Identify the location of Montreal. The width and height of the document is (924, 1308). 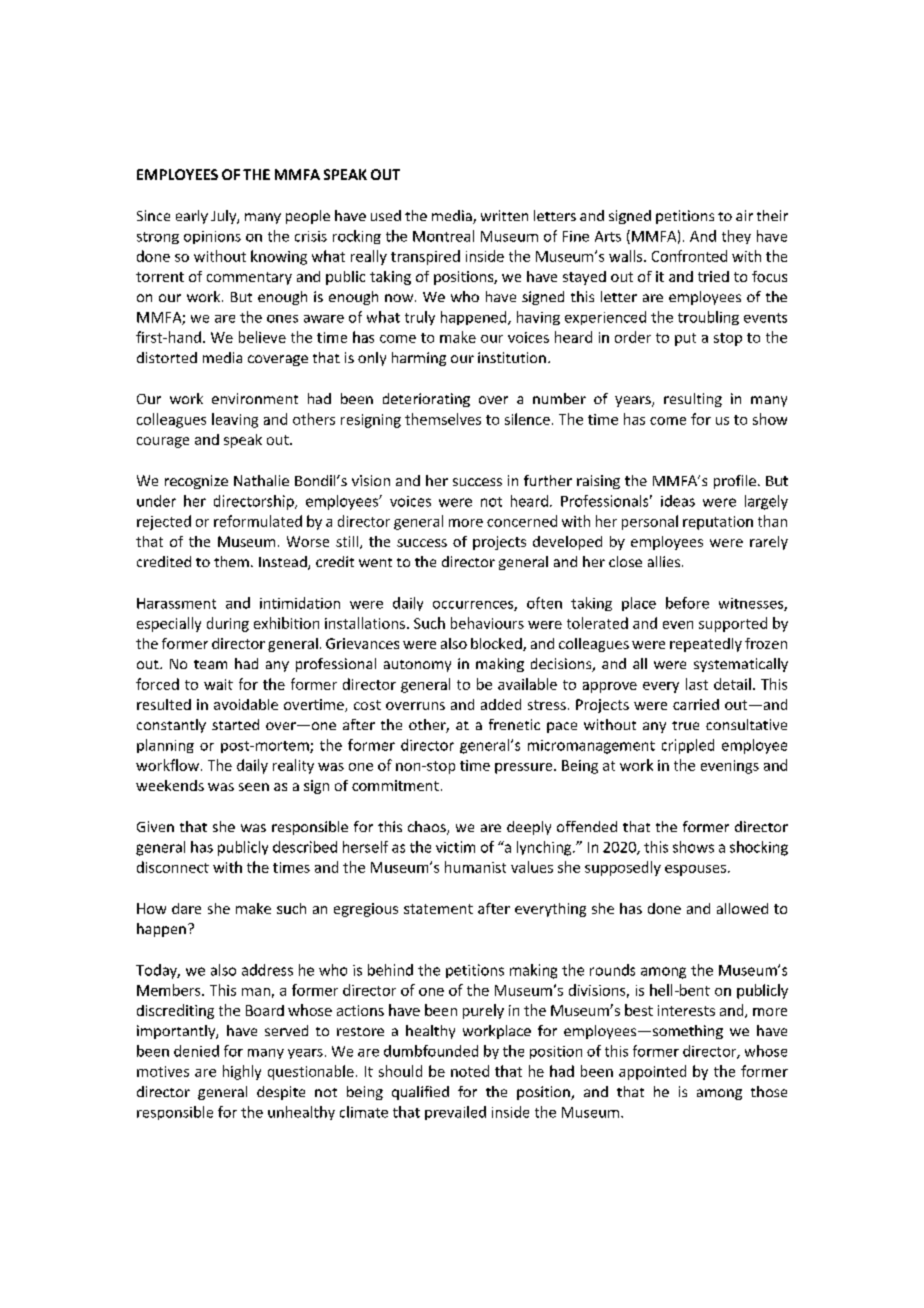
(443, 236).
